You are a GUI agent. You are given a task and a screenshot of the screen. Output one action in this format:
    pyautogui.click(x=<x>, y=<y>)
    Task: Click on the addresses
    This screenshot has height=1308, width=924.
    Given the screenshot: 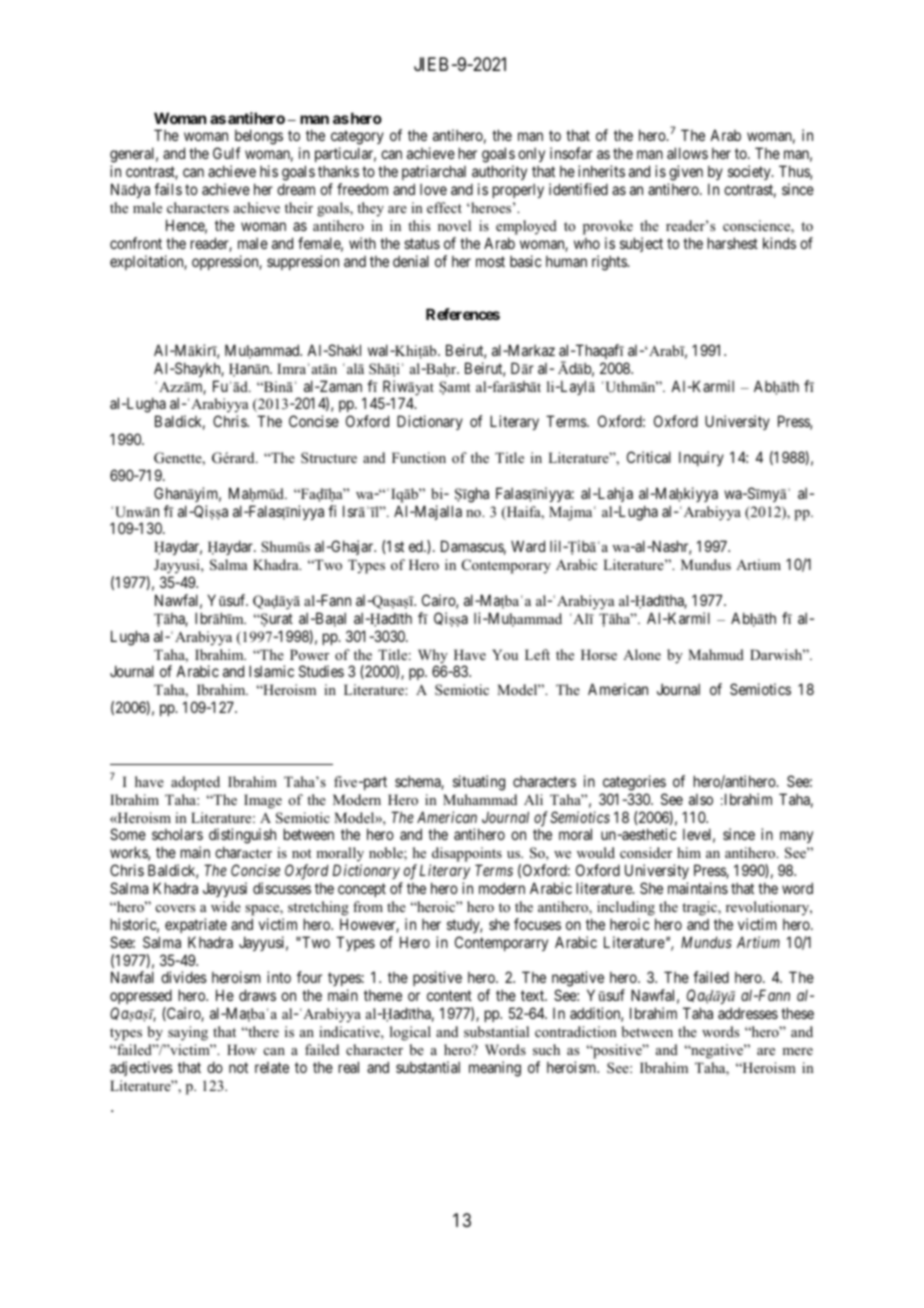 What is the action you would take?
    pyautogui.click(x=748, y=1013)
